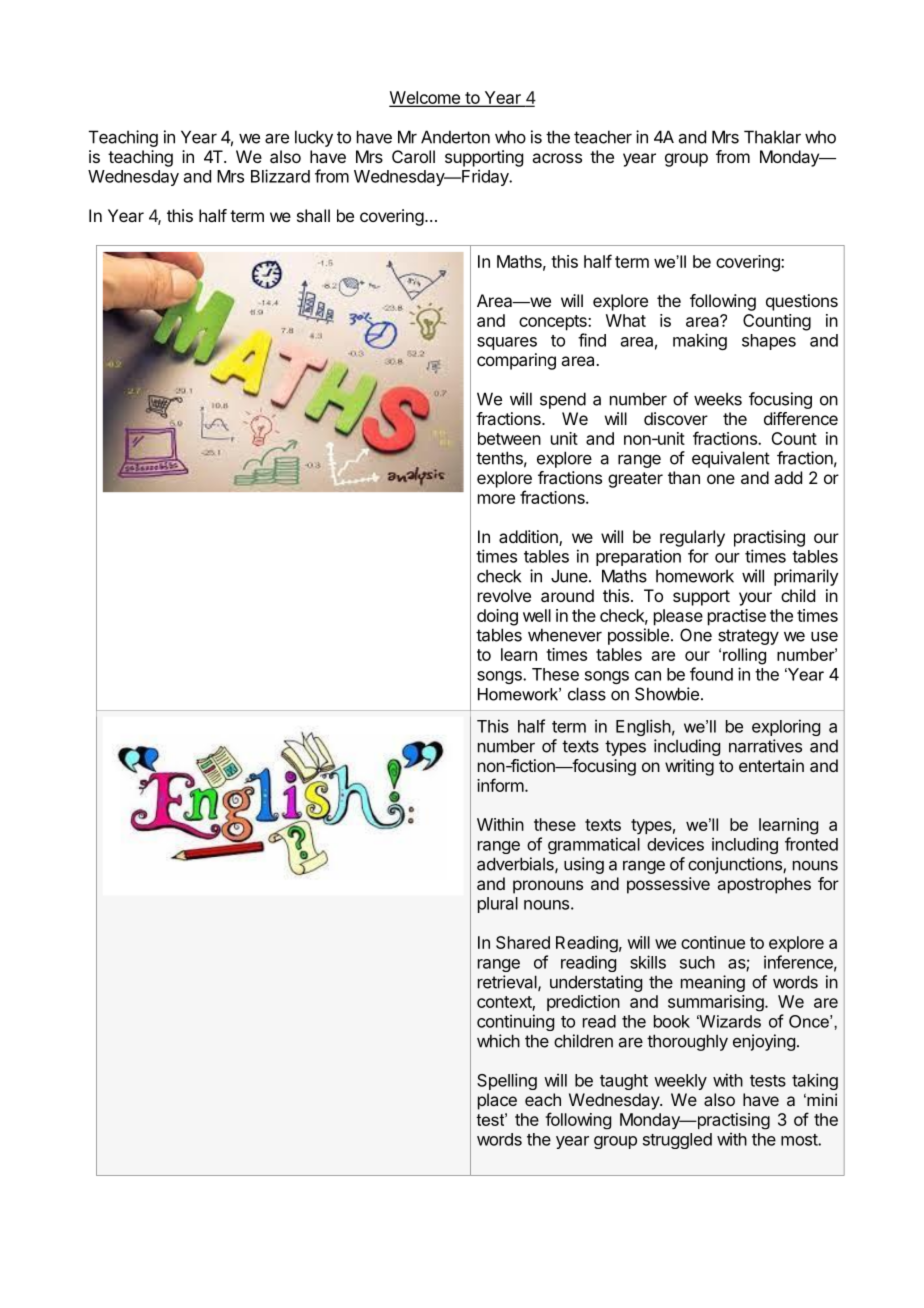 The height and width of the screenshot is (1308, 924). What do you see at coordinates (497, 1101) in the screenshot?
I see `place` at bounding box center [497, 1101].
